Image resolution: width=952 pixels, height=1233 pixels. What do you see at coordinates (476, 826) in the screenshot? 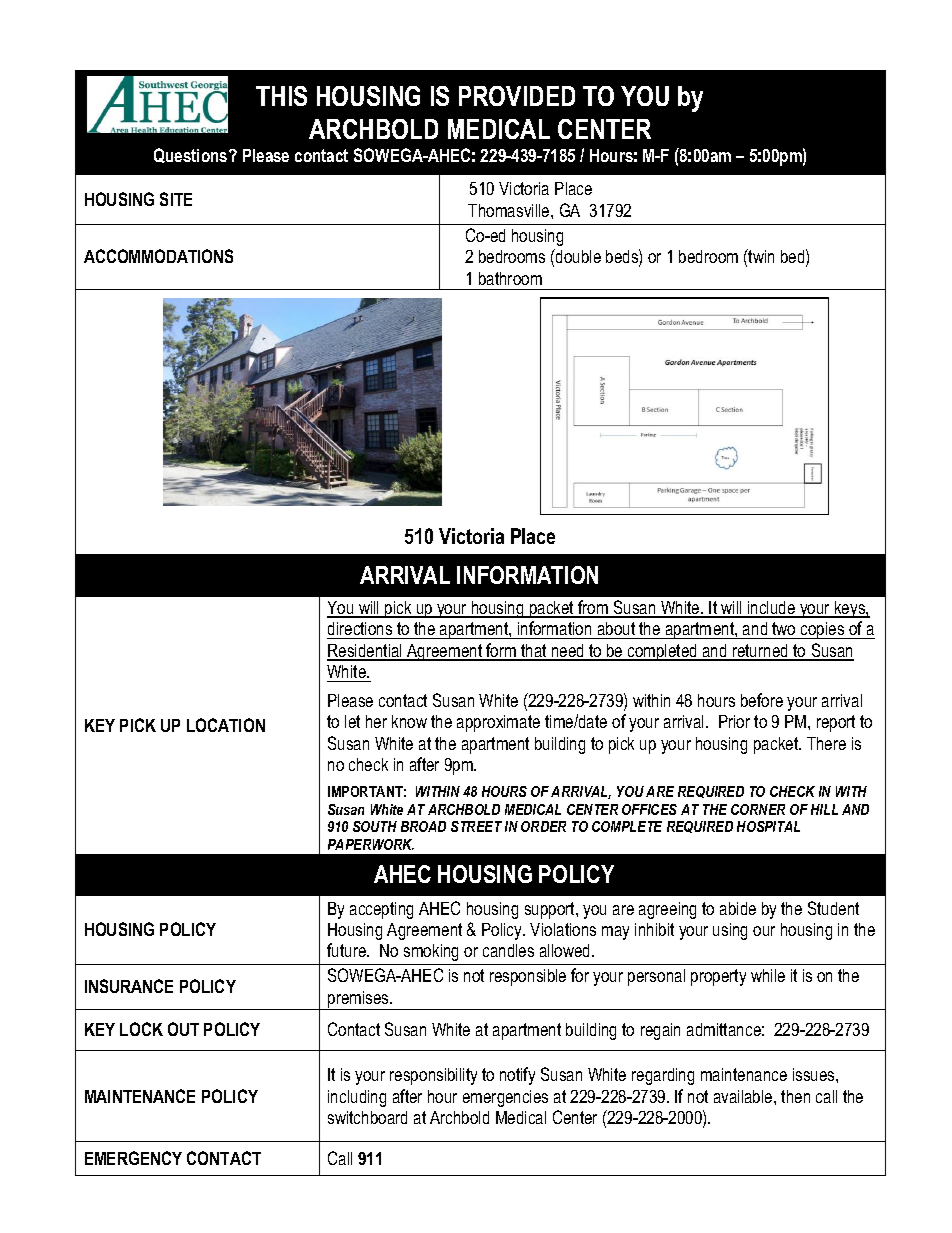
I see `STREET` at bounding box center [476, 826].
